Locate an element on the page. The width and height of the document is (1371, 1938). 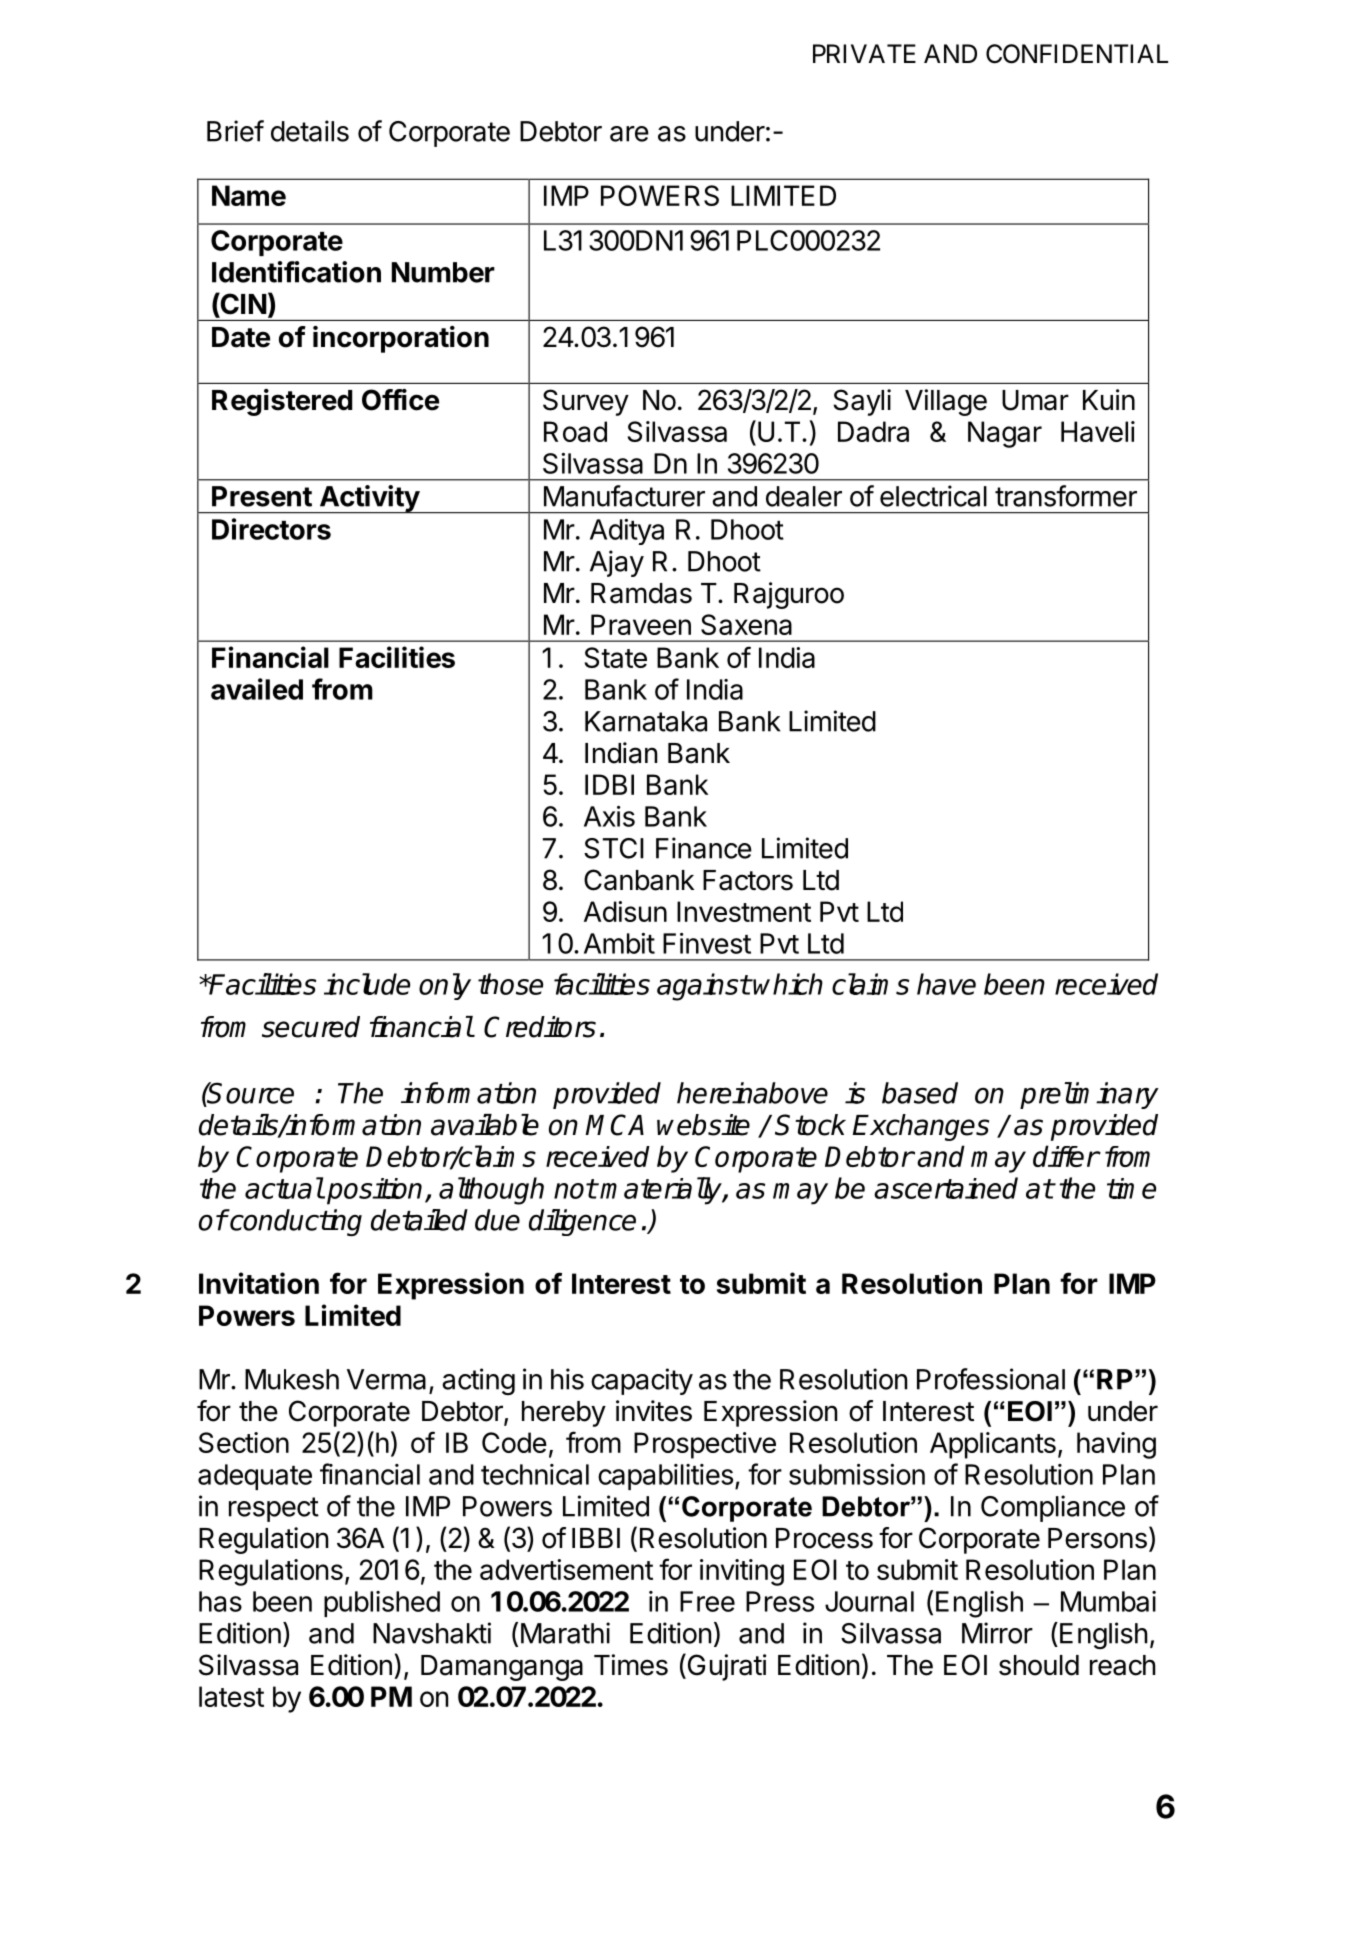
include is located at coordinates (367, 984).
